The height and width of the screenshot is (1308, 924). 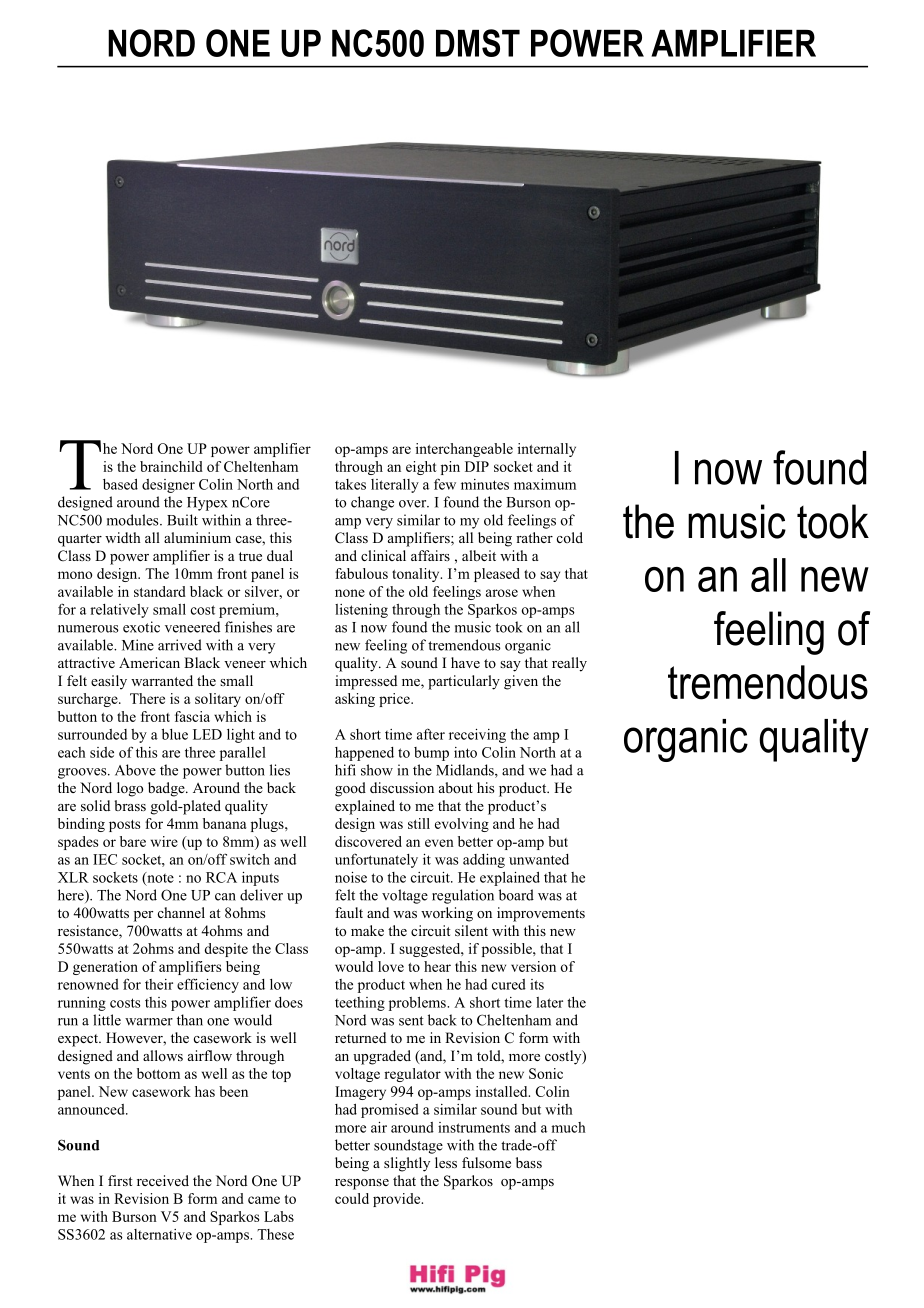 What do you see at coordinates (120, 1180) in the screenshot?
I see `first` at bounding box center [120, 1180].
